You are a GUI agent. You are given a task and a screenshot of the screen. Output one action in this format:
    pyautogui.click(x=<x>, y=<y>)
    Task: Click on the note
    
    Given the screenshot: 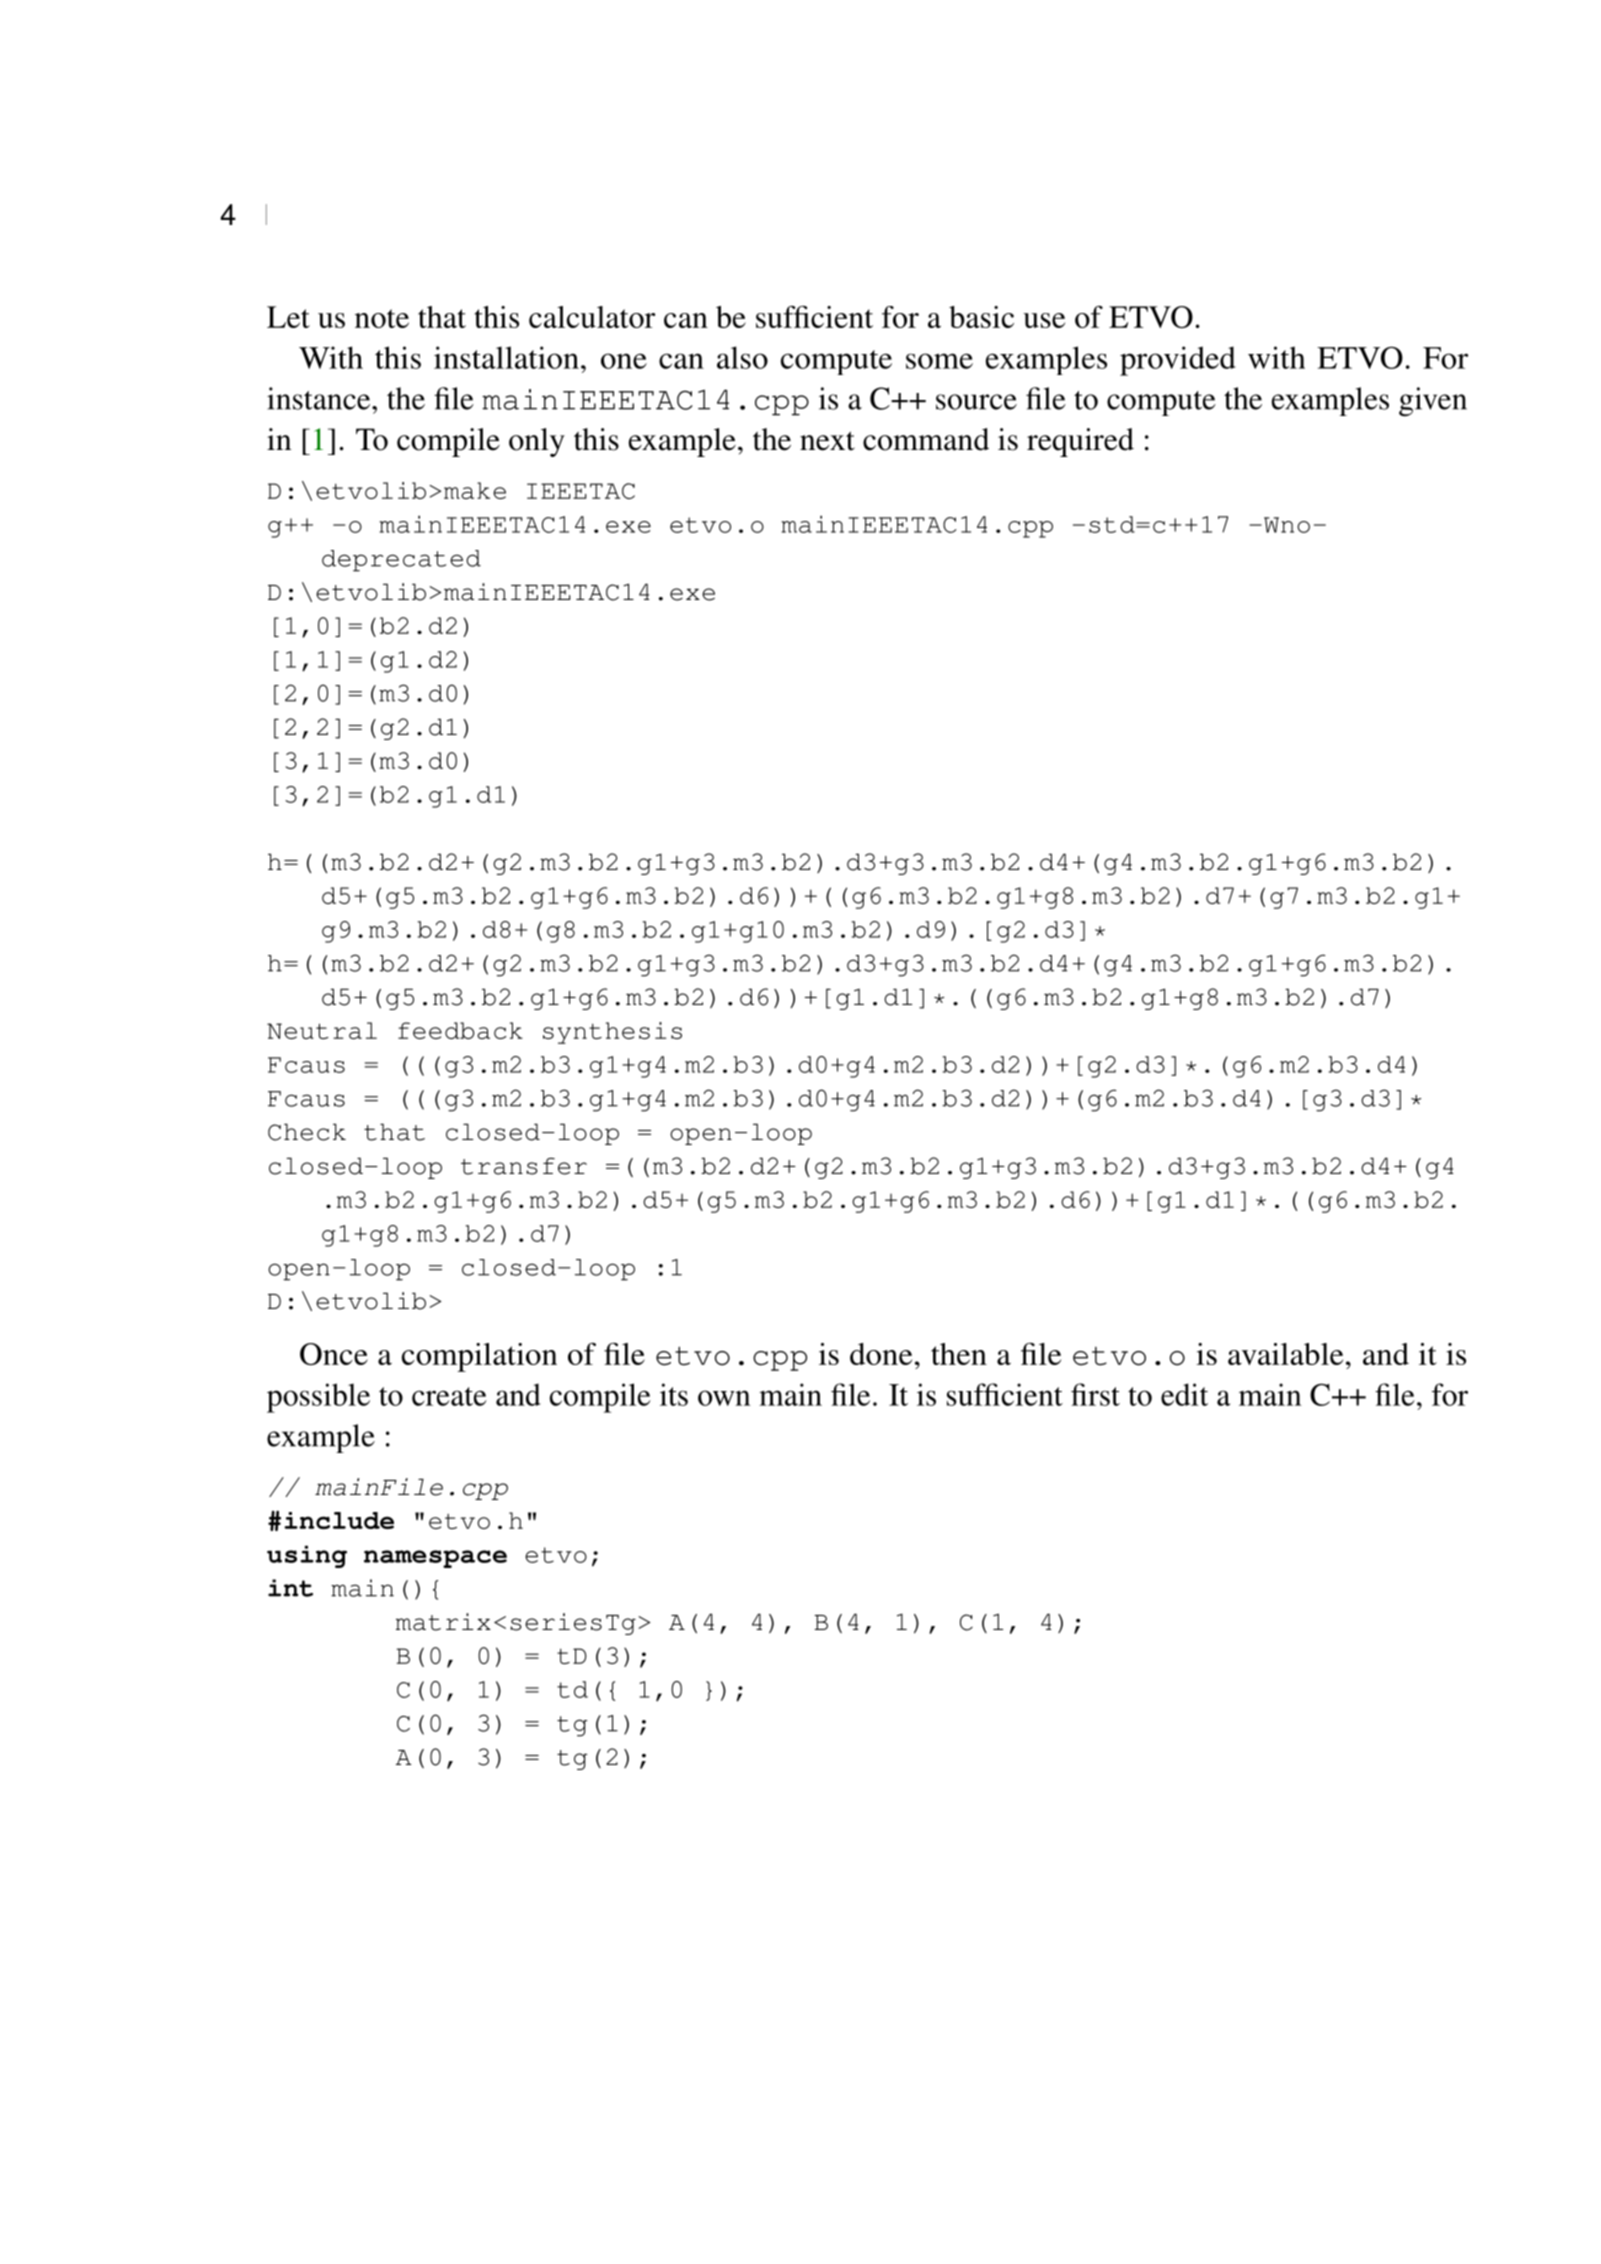 What is the action you would take?
    pyautogui.click(x=382, y=318)
